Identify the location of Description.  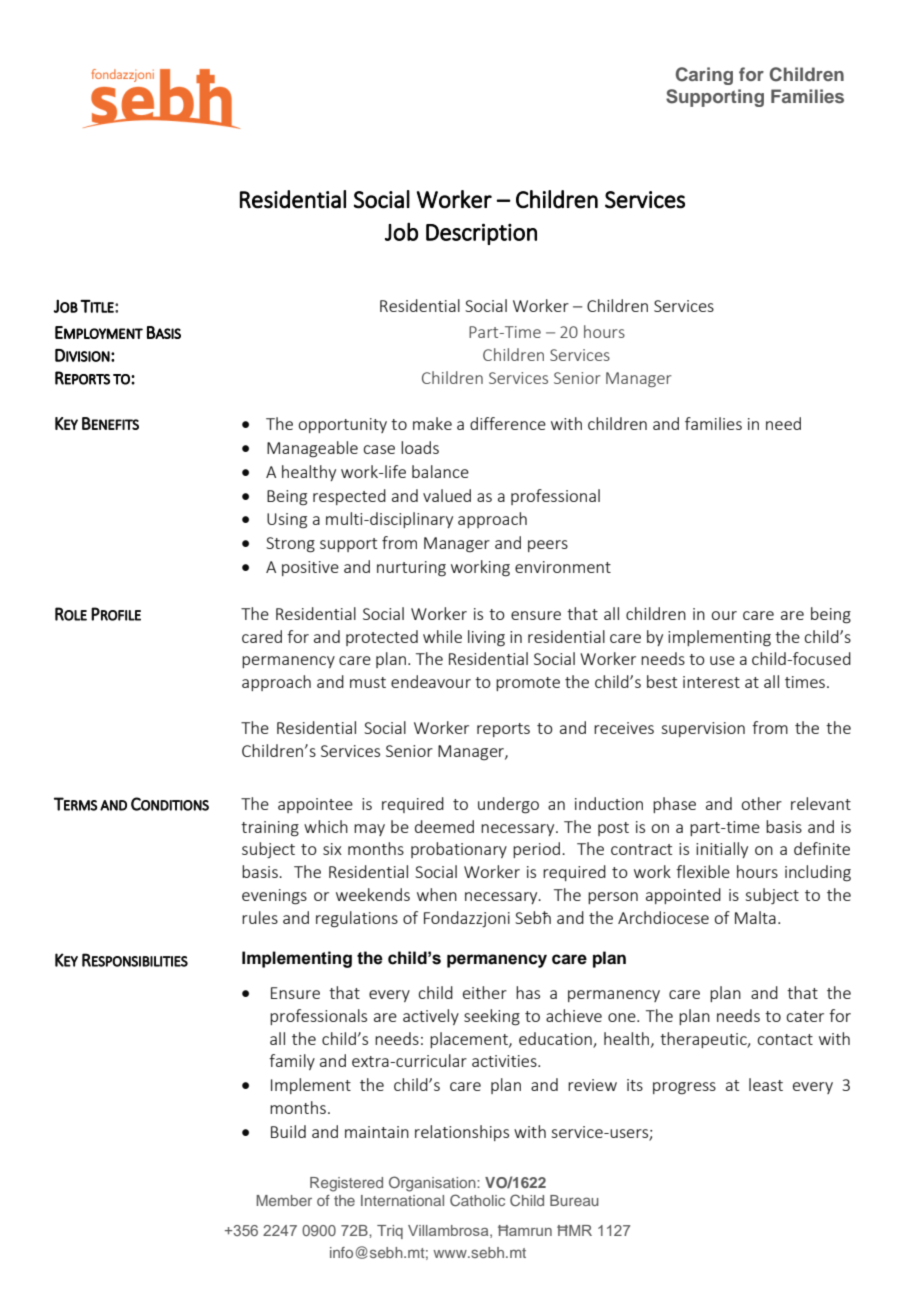
(481, 234).
